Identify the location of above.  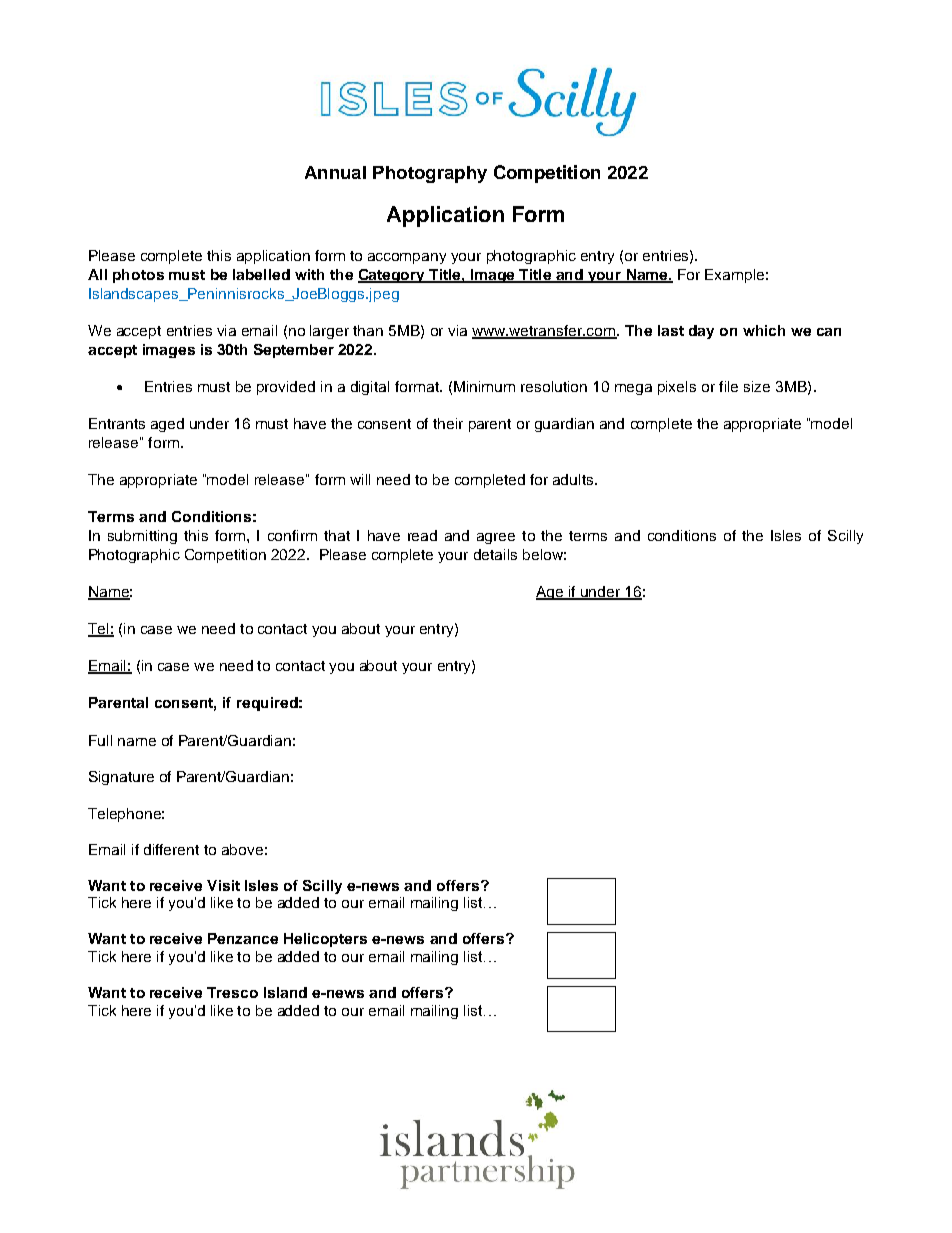
(242, 849).
